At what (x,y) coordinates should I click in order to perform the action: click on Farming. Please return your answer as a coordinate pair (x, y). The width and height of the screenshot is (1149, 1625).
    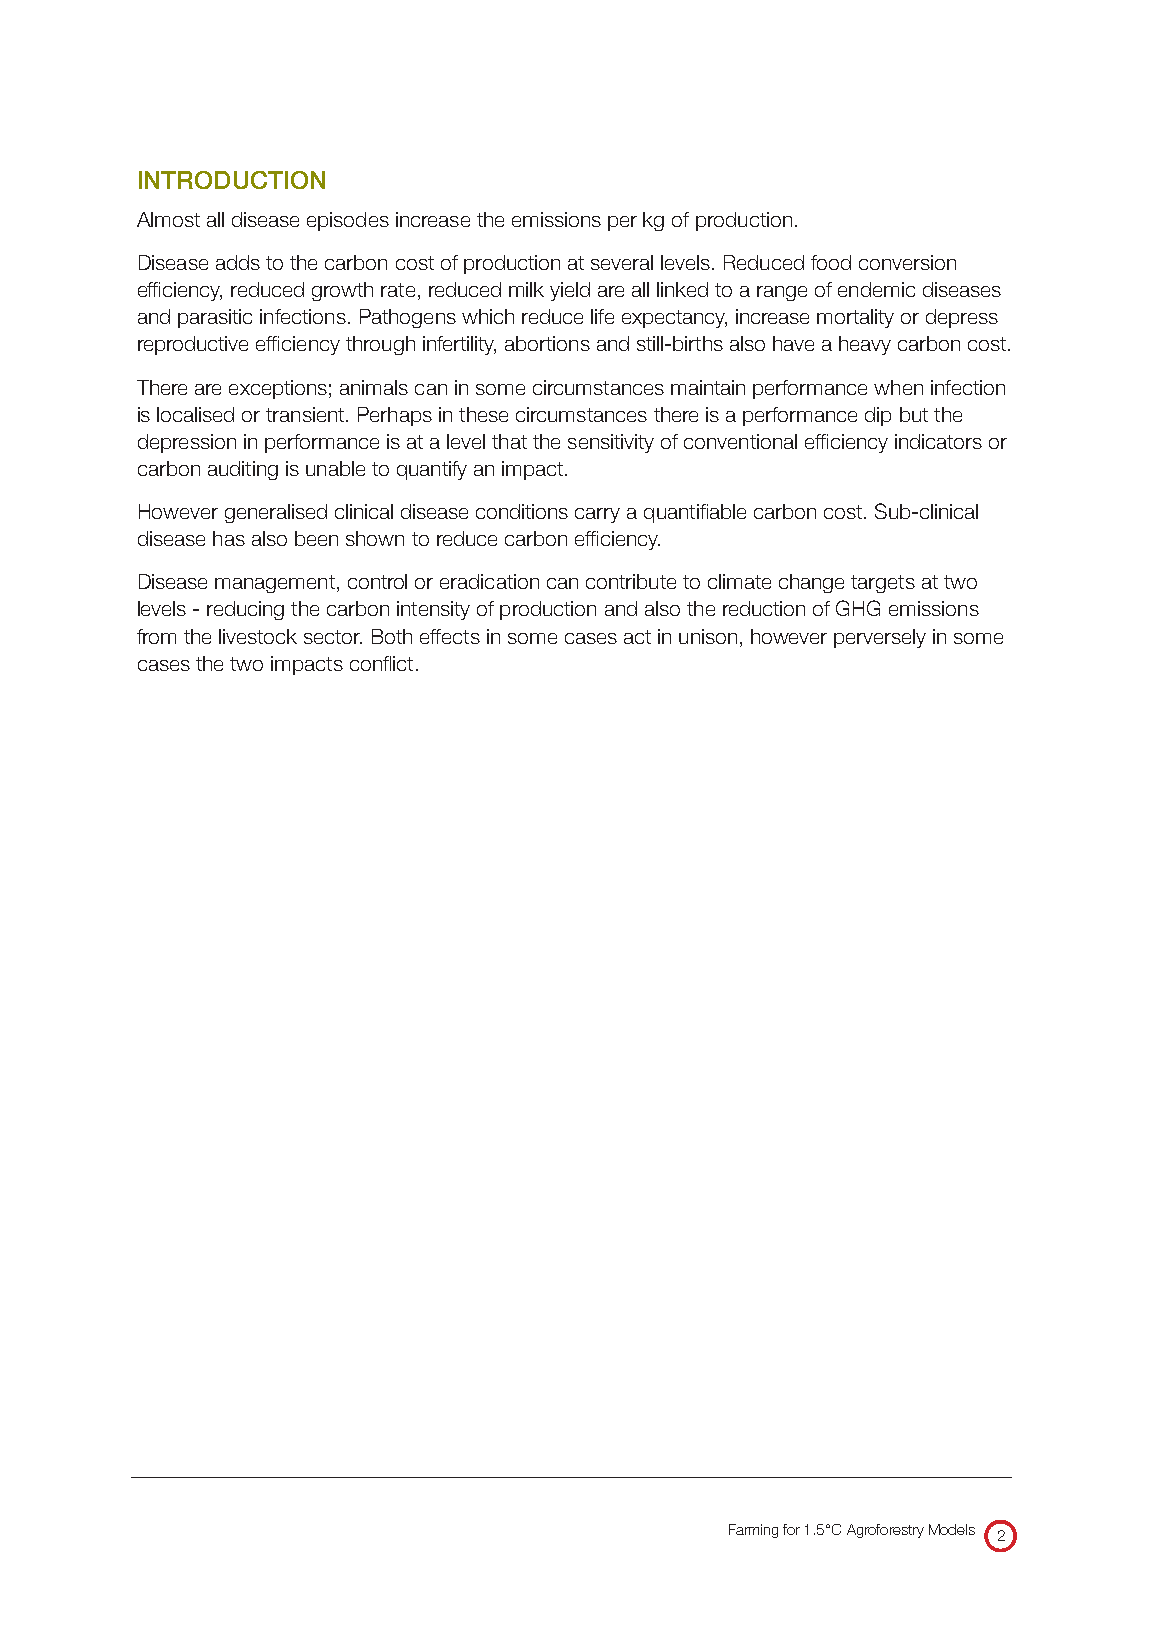
    Looking at the image, I should click on (753, 1531).
